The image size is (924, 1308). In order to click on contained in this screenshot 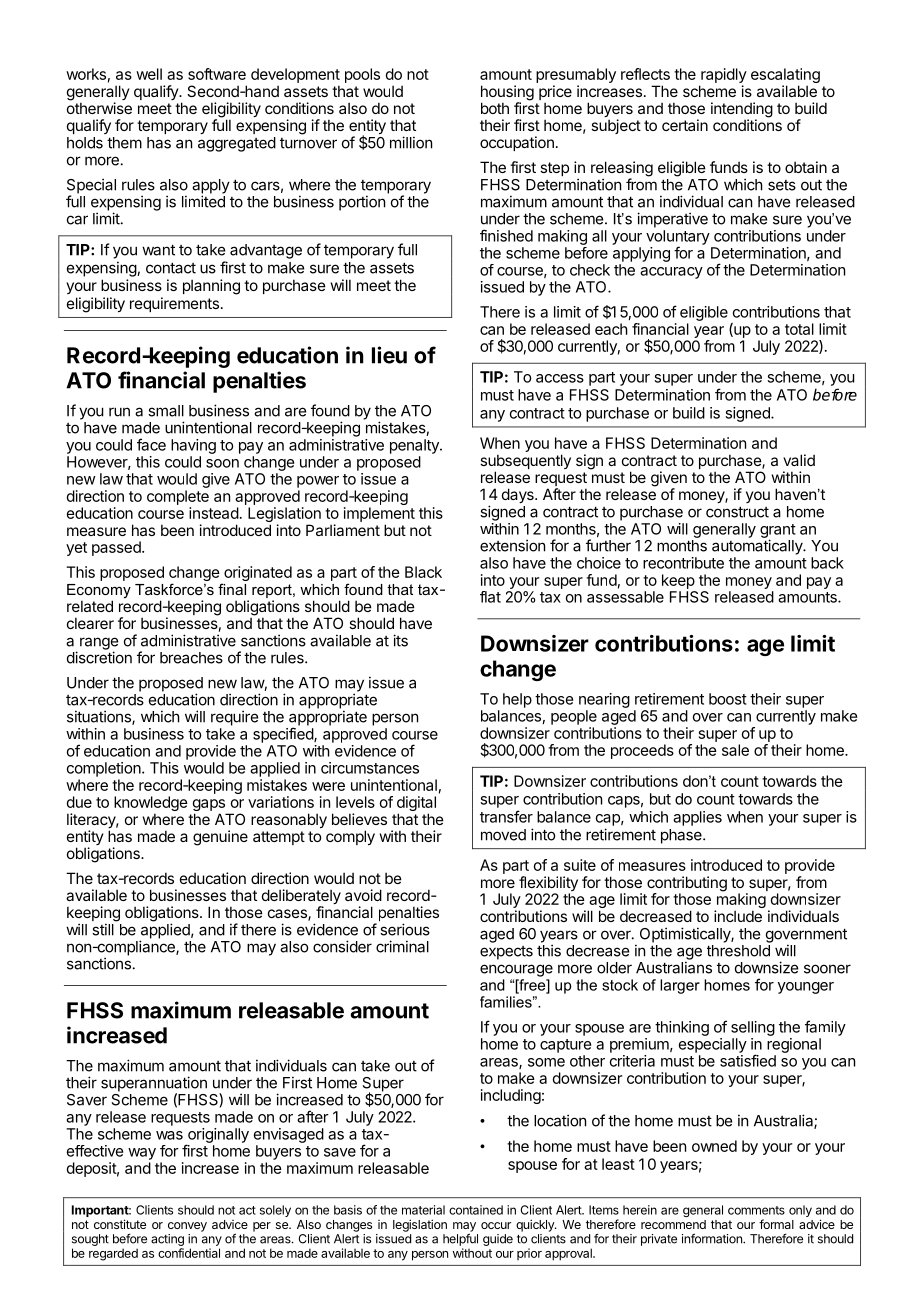, I will do `click(476, 1210)`.
